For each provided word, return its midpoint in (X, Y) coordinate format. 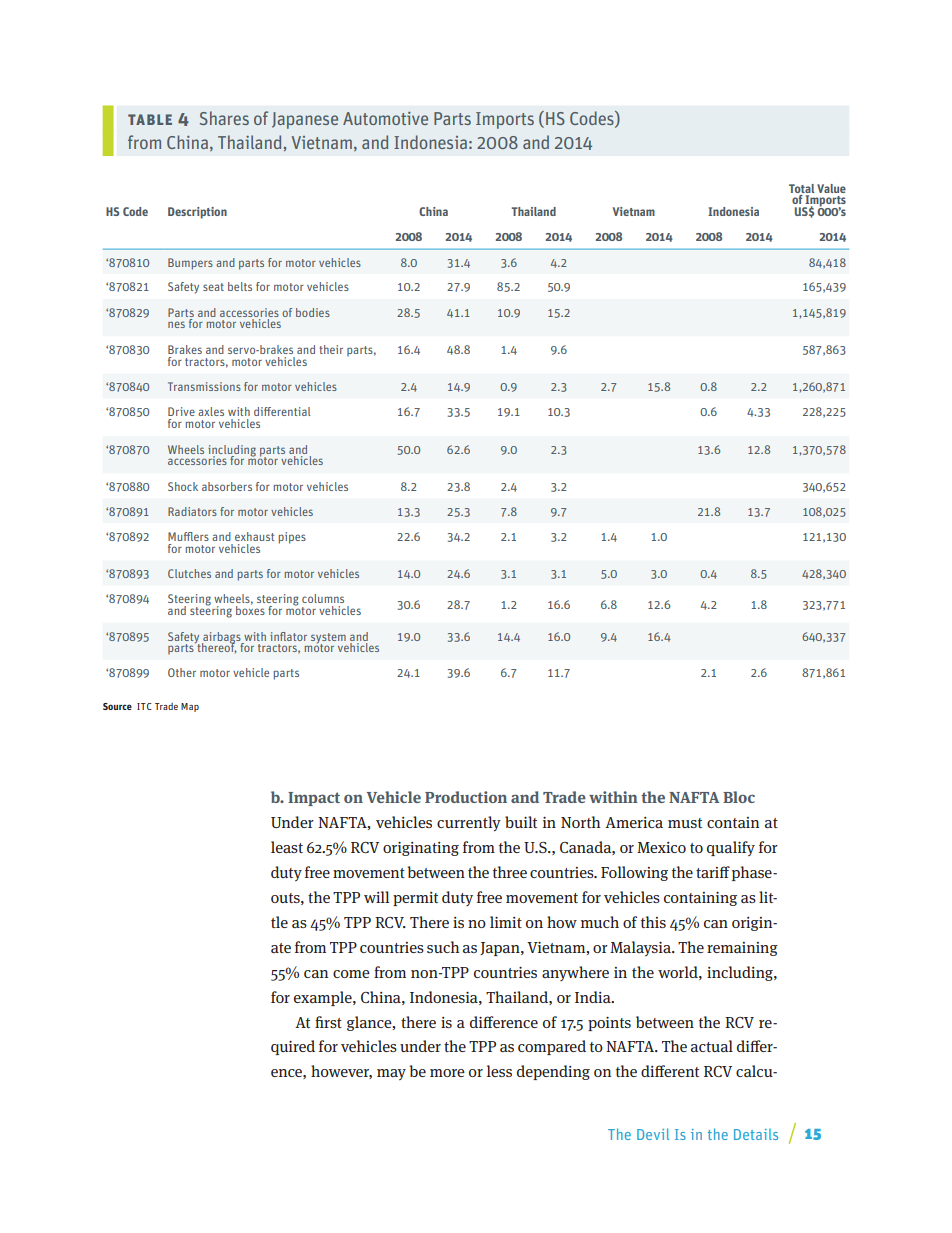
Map (190, 707)
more (447, 1073)
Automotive (385, 118)
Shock (183, 486)
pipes (292, 538)
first (328, 1022)
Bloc (739, 797)
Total (802, 188)
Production (466, 797)
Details (756, 1134)
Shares (224, 118)
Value (831, 188)
